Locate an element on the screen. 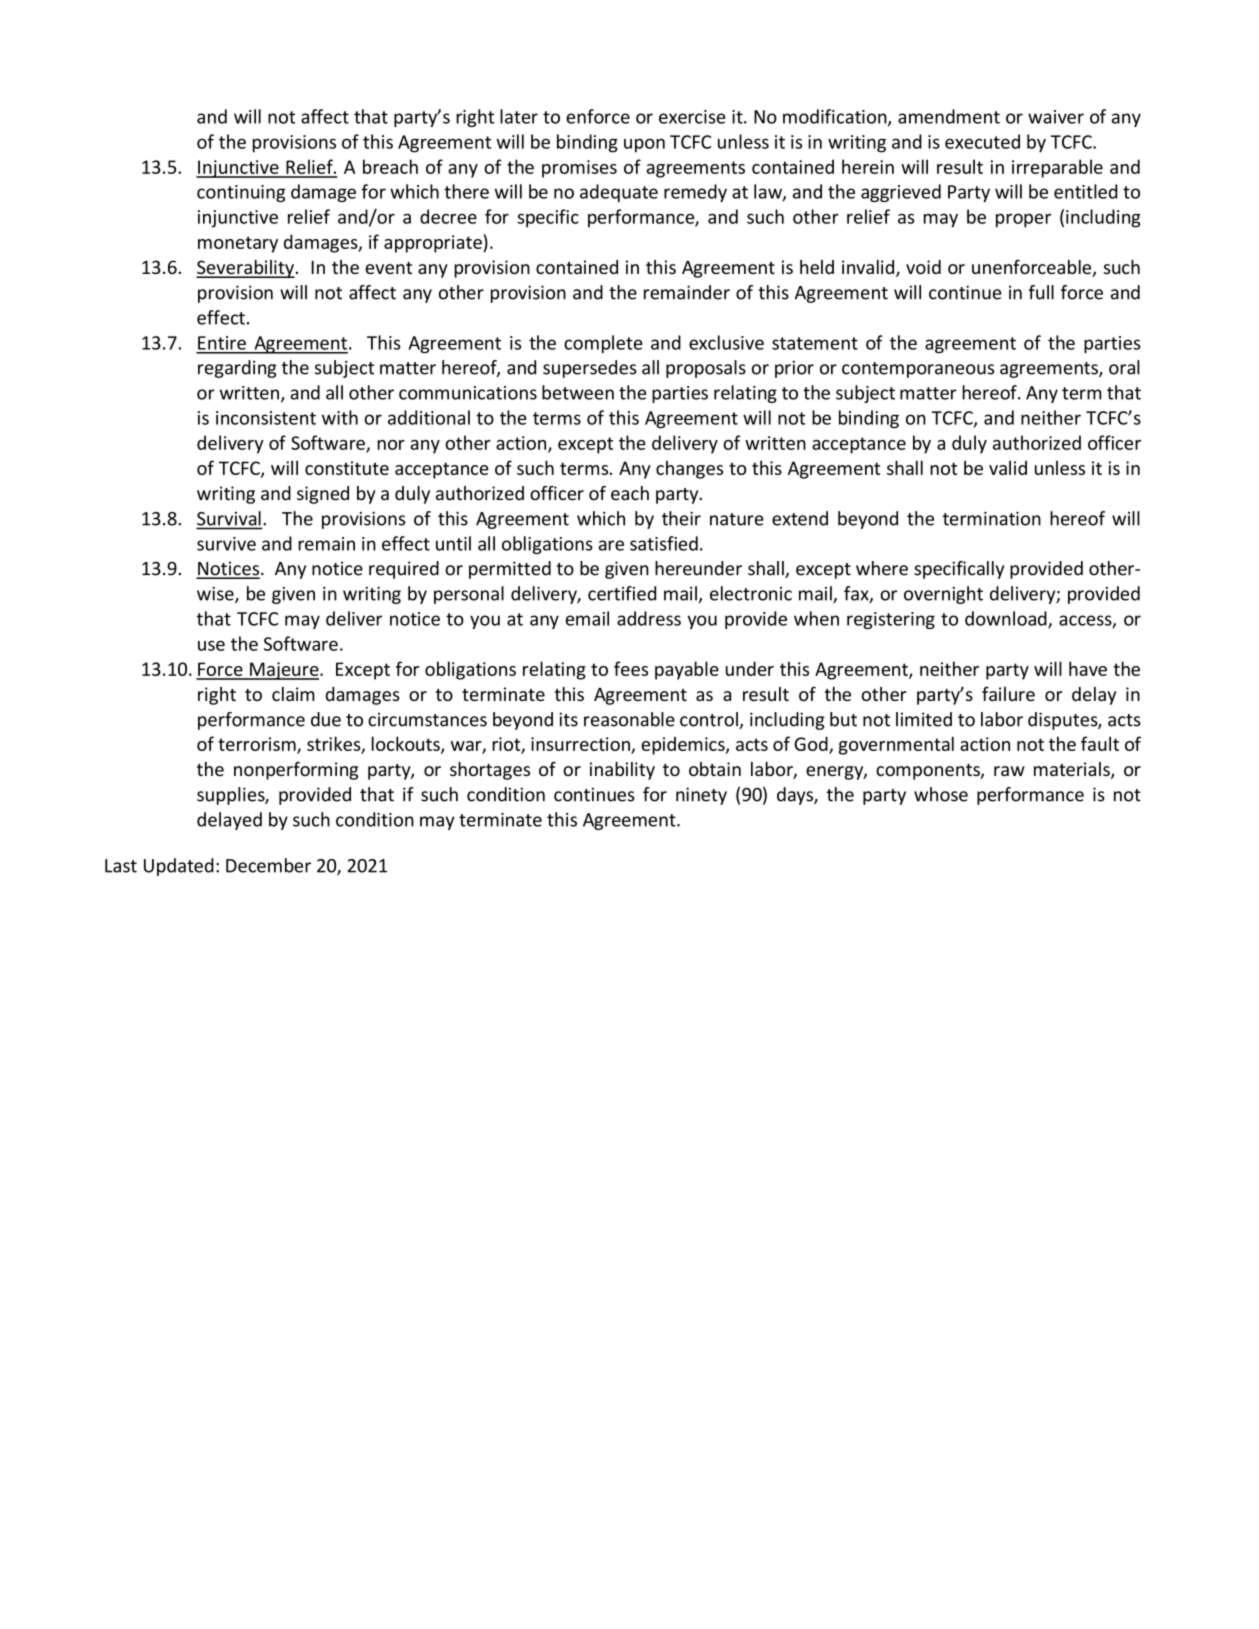 This screenshot has width=1259, height=1629. executed is located at coordinates (982, 141).
